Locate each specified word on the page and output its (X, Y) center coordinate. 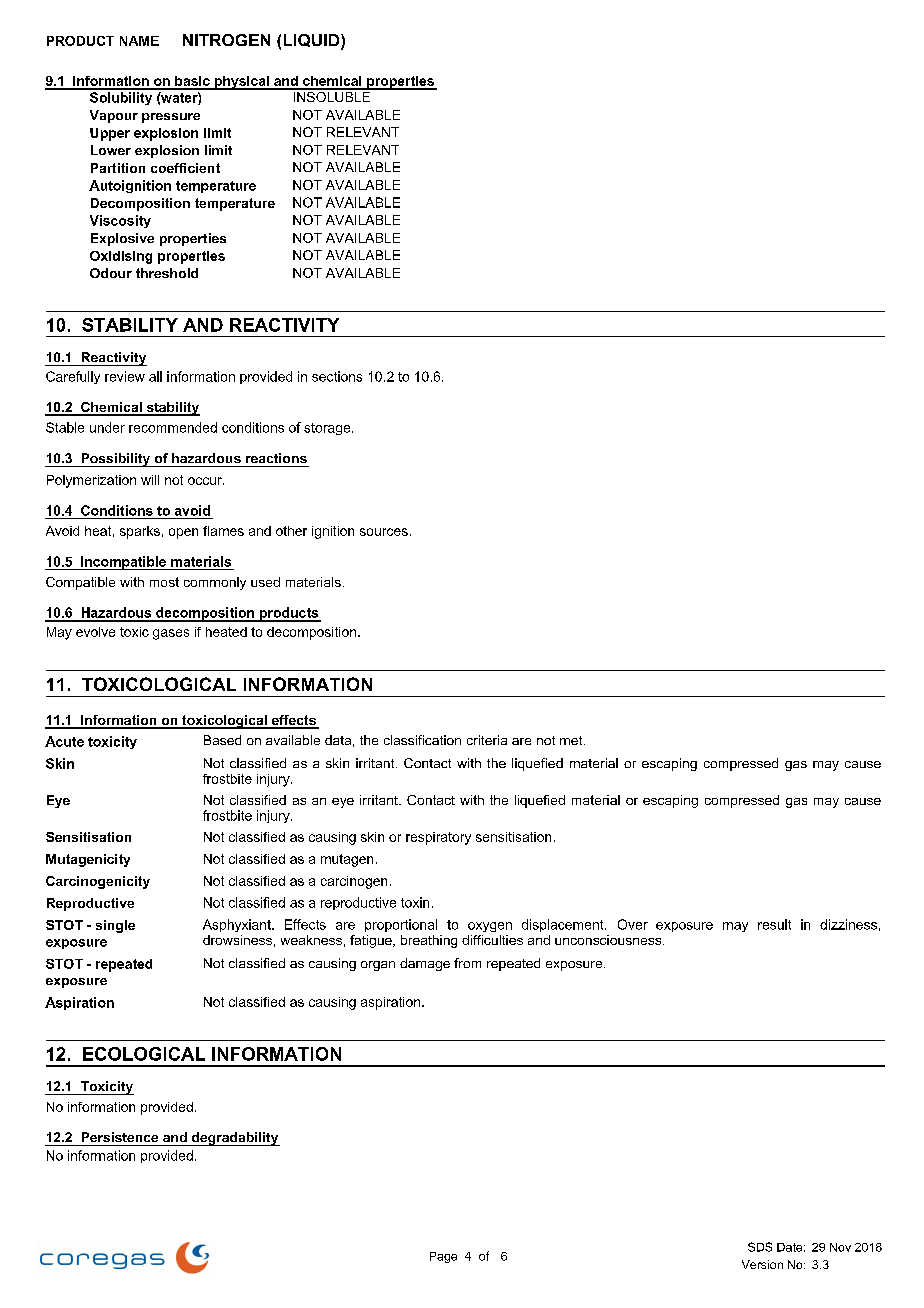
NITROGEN (226, 40)
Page (443, 1257)
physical (241, 83)
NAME (139, 41)
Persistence (120, 1137)
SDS (760, 1247)
